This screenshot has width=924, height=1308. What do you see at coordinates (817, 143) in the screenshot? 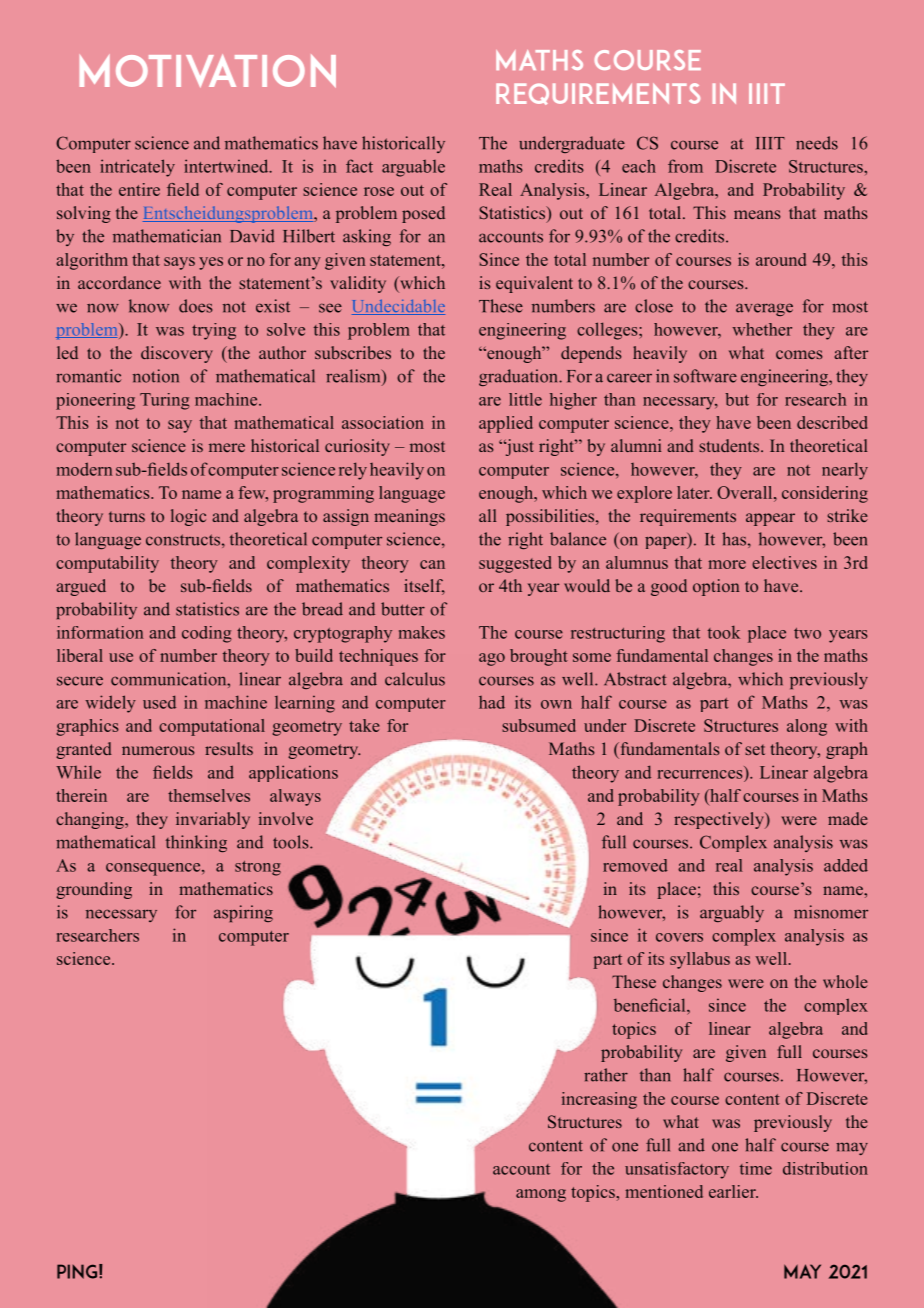
I see `needs` at bounding box center [817, 143].
